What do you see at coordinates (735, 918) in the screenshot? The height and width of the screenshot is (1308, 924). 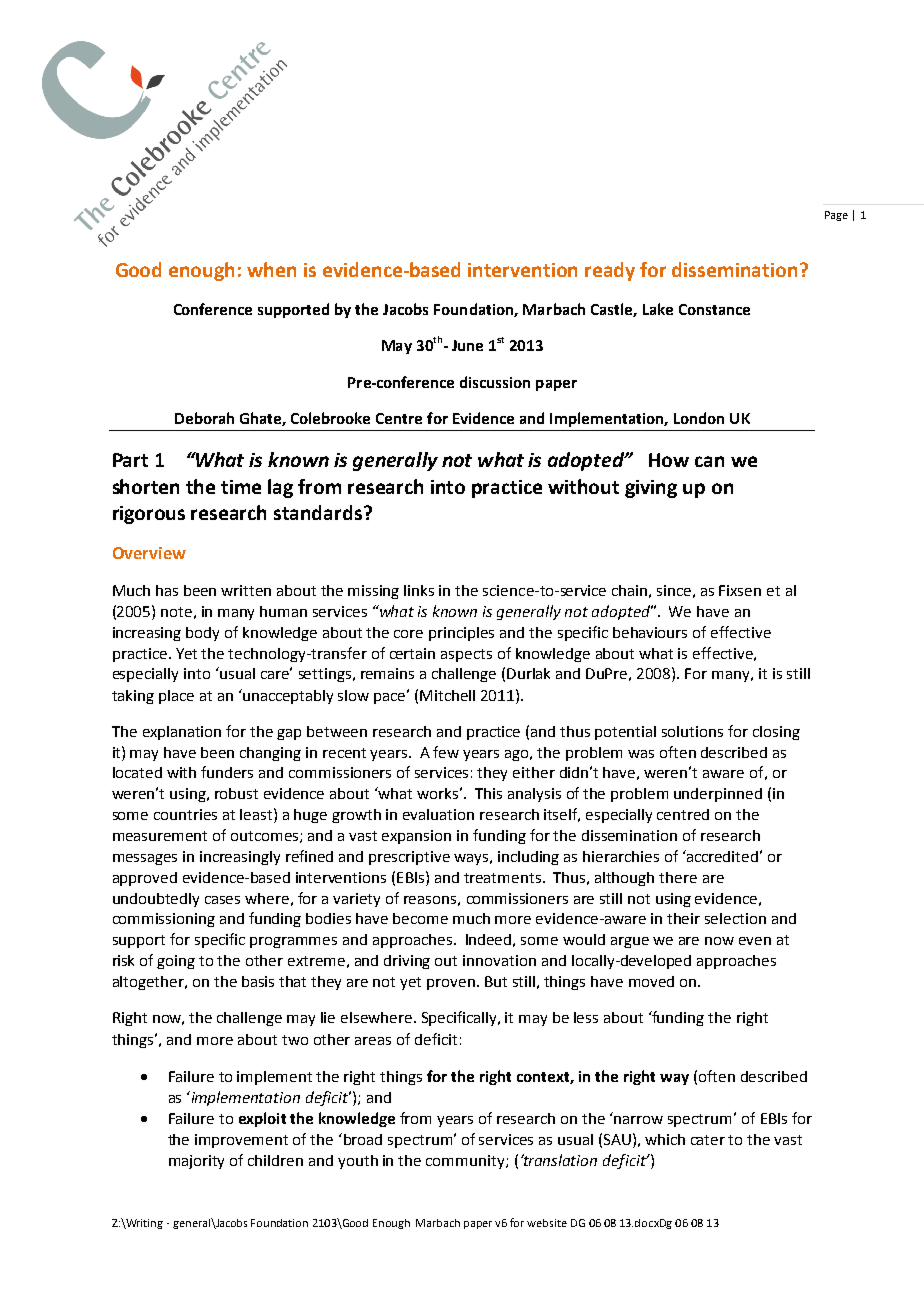 I see `selection` at bounding box center [735, 918].
